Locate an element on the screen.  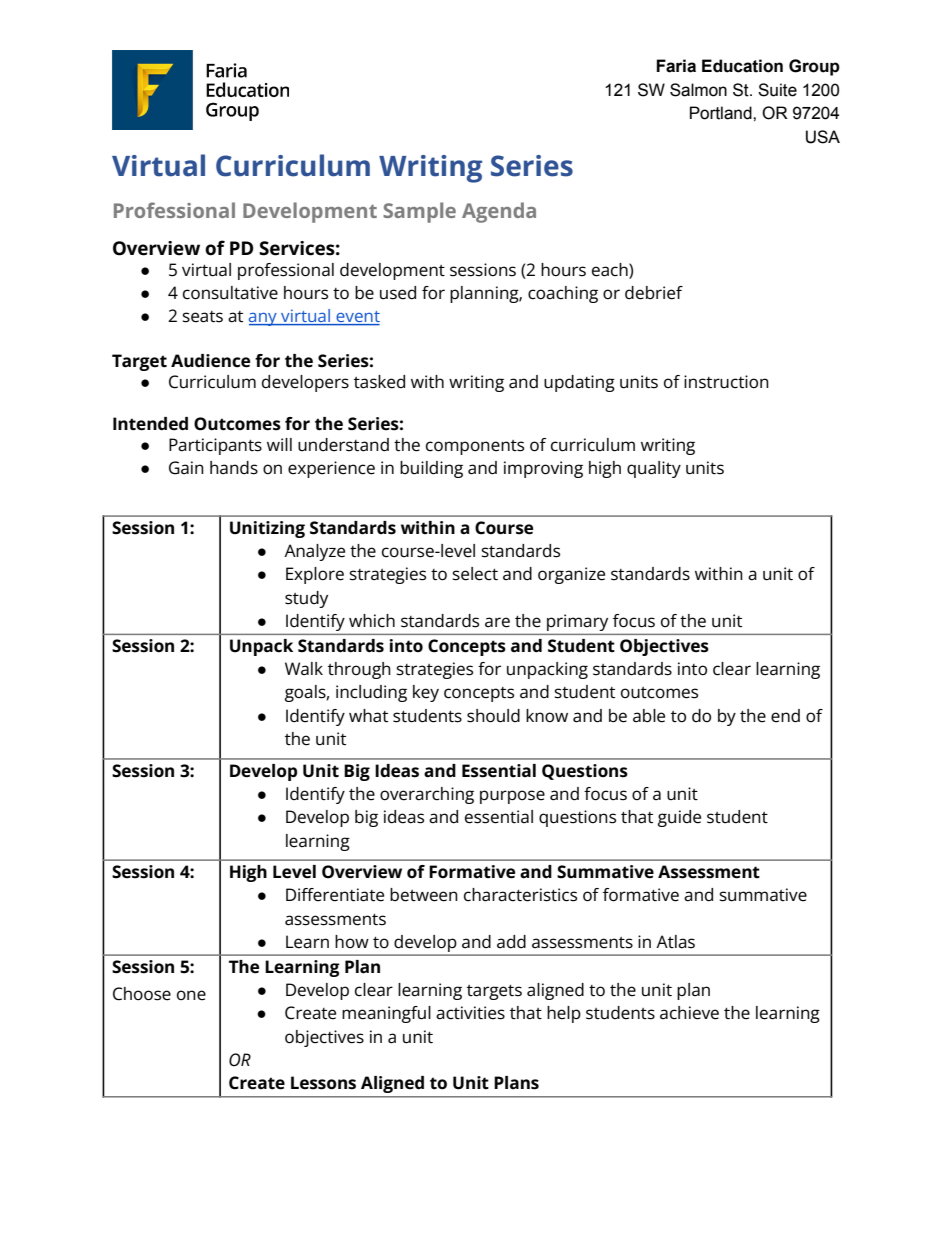
Agenda is located at coordinates (499, 212).
